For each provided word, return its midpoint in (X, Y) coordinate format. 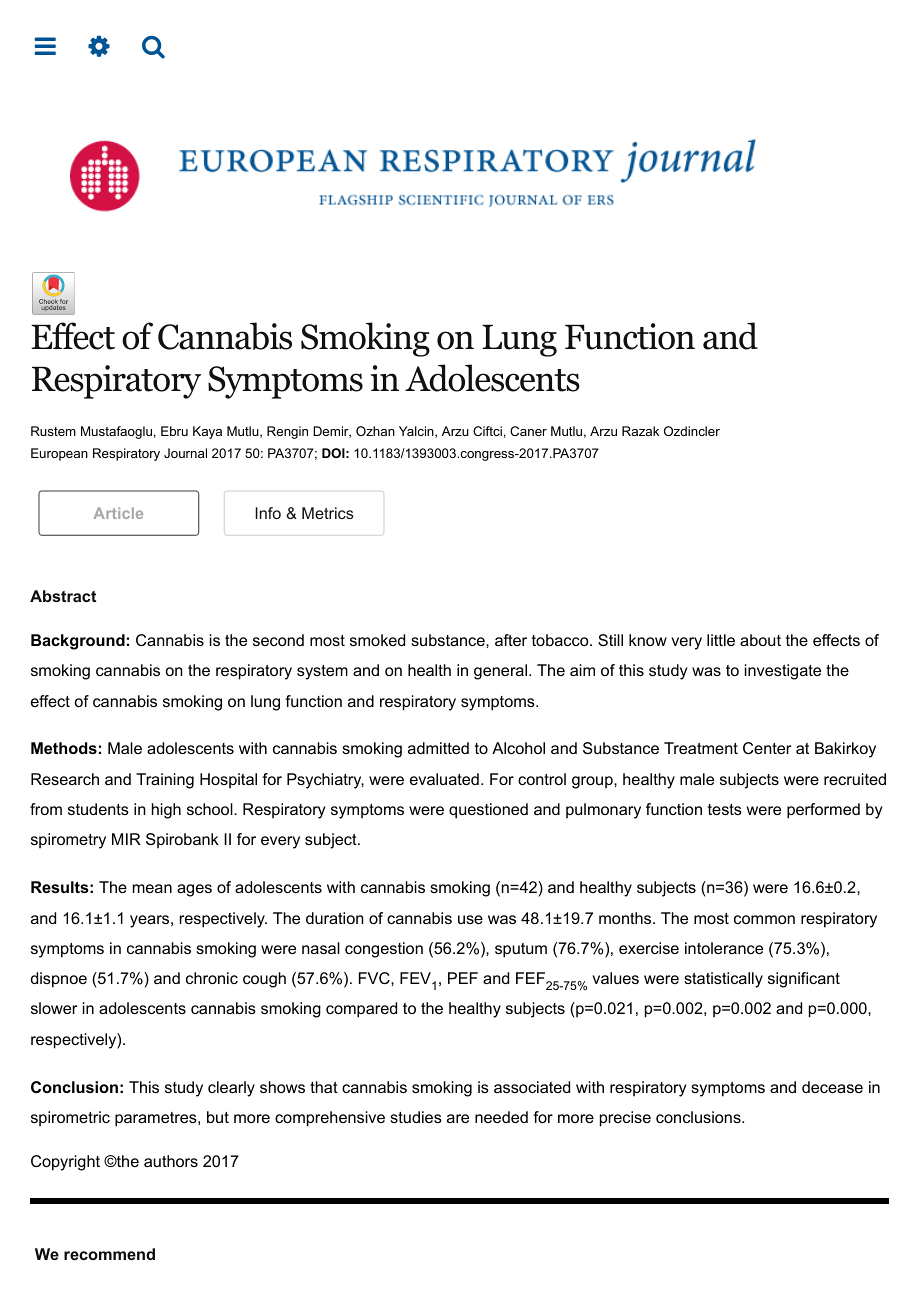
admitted (438, 748)
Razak (640, 431)
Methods (64, 748)
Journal (185, 453)
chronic (212, 978)
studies (416, 1117)
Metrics (328, 513)
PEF (463, 978)
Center (767, 748)
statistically (723, 980)
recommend (109, 1254)
